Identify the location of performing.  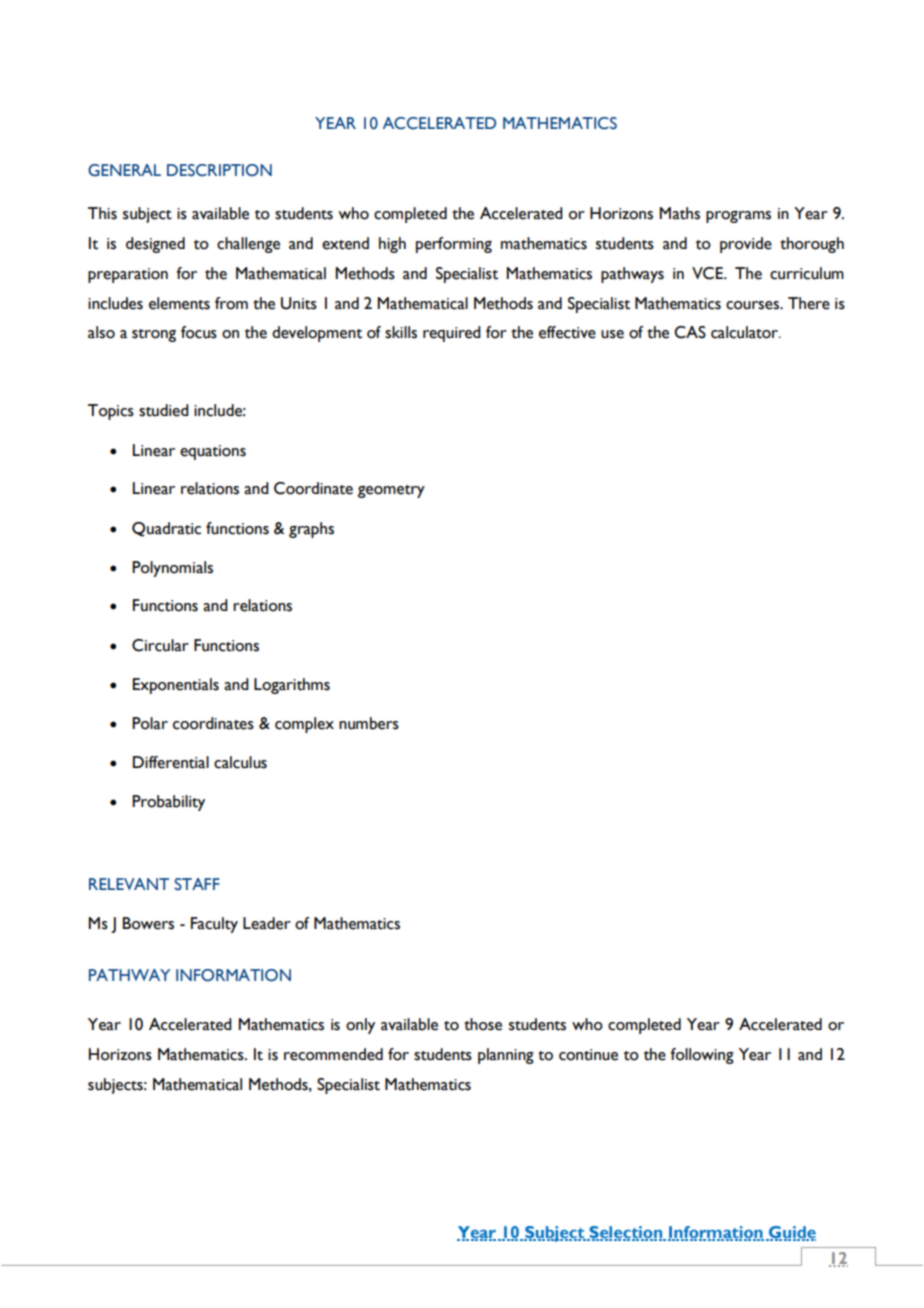
(454, 245).
